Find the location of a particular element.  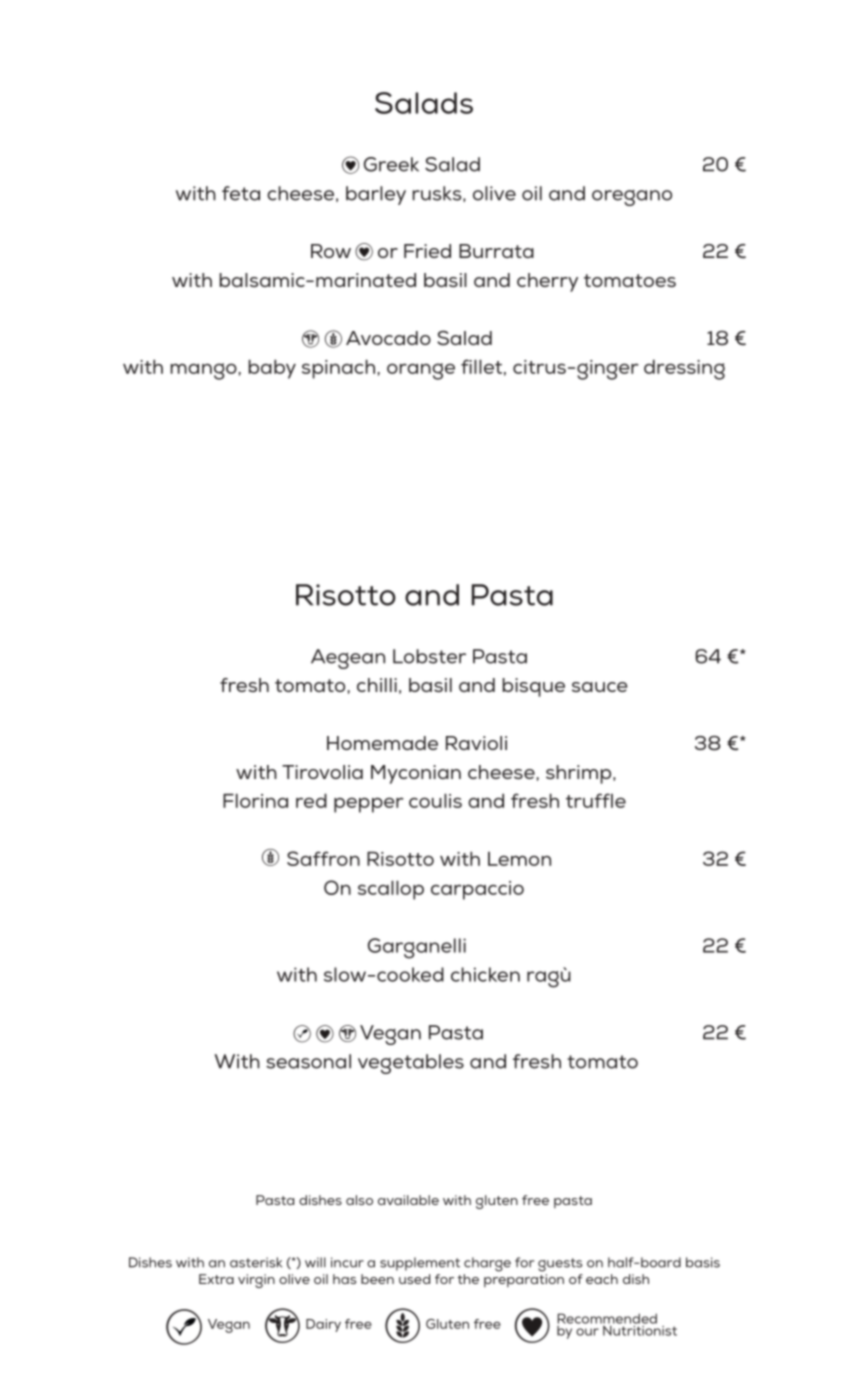

Fried is located at coordinates (427, 251).
